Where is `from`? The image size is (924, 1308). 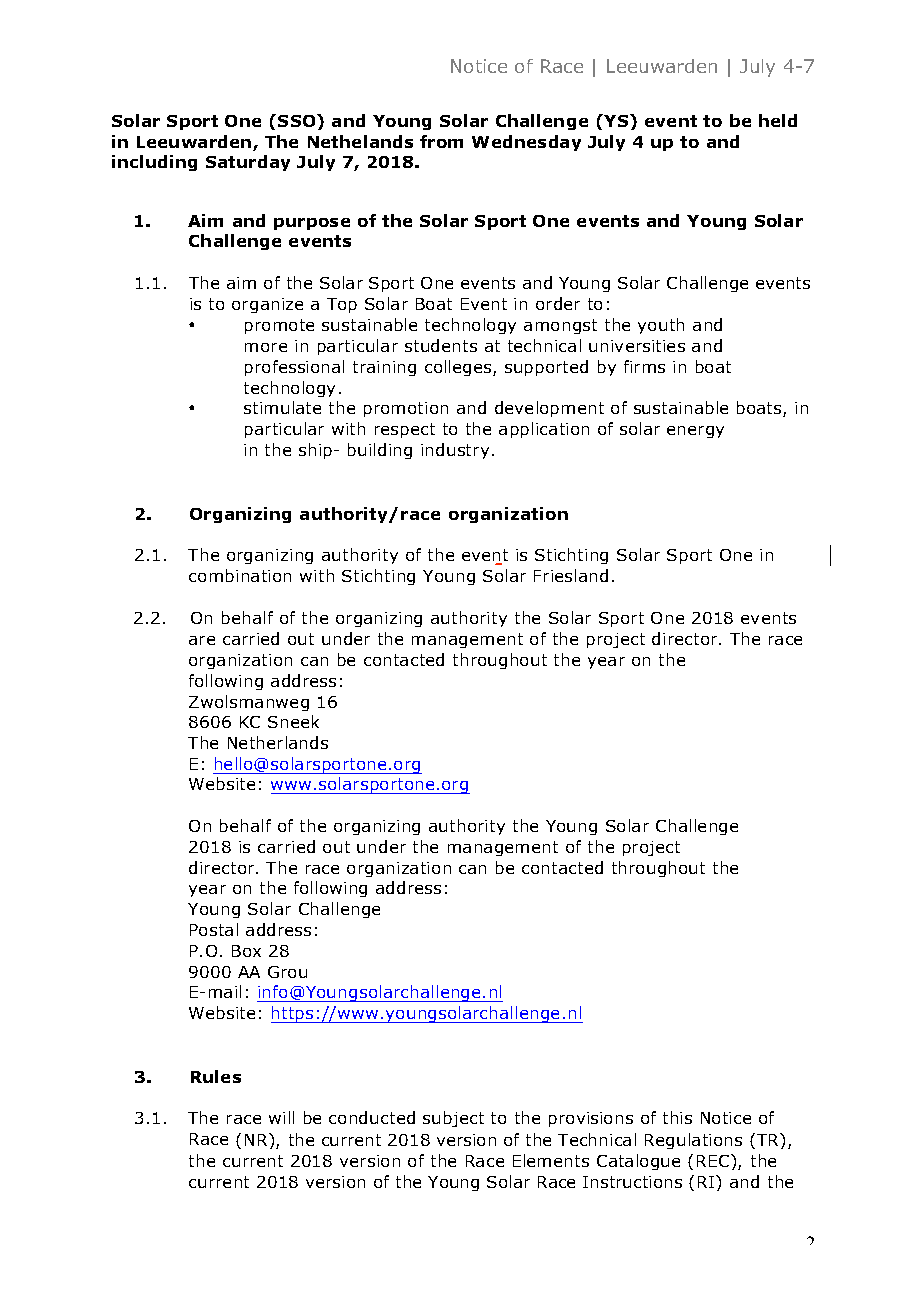 from is located at coordinates (441, 141).
